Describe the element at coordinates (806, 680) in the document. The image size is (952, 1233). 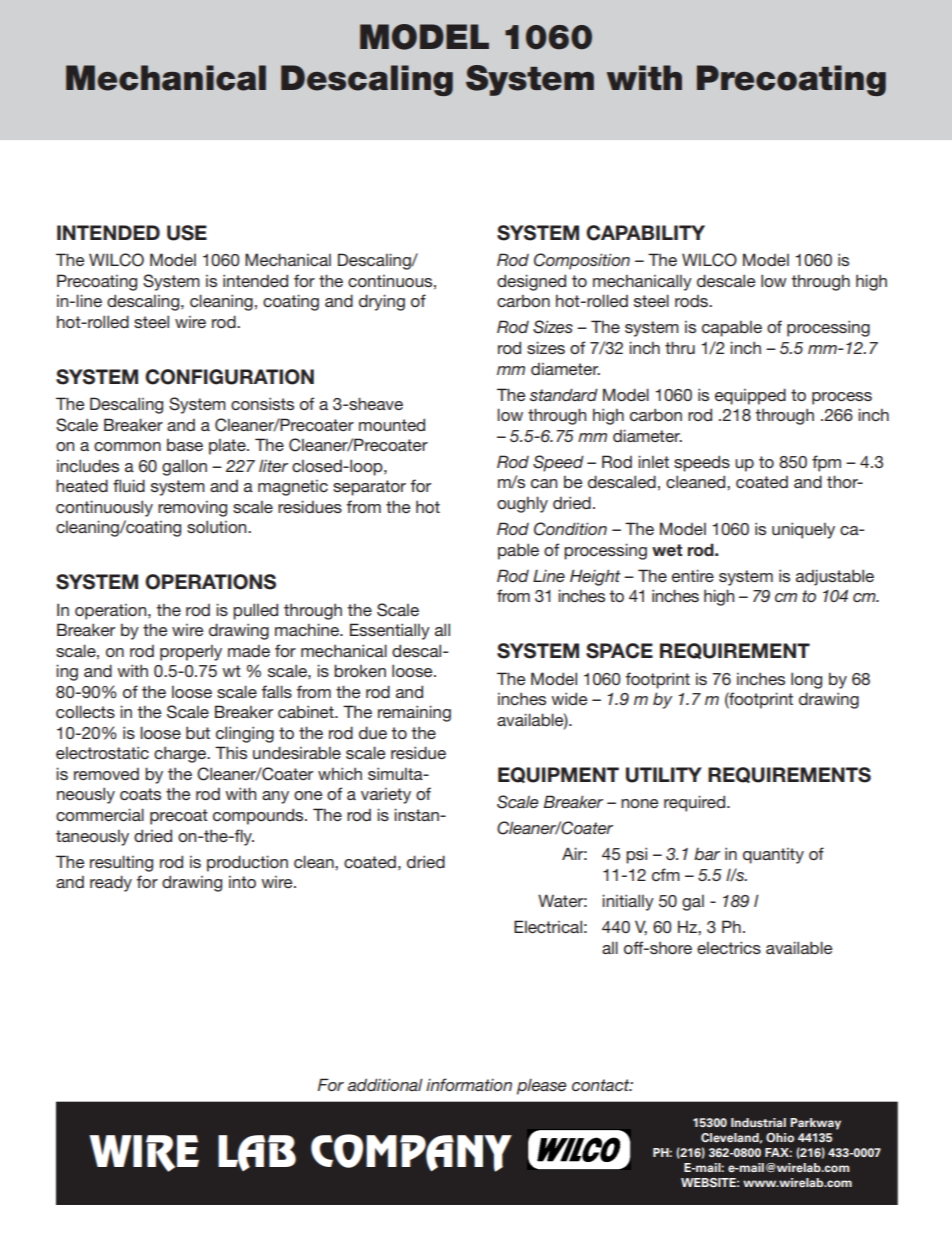
I see `long` at that location.
